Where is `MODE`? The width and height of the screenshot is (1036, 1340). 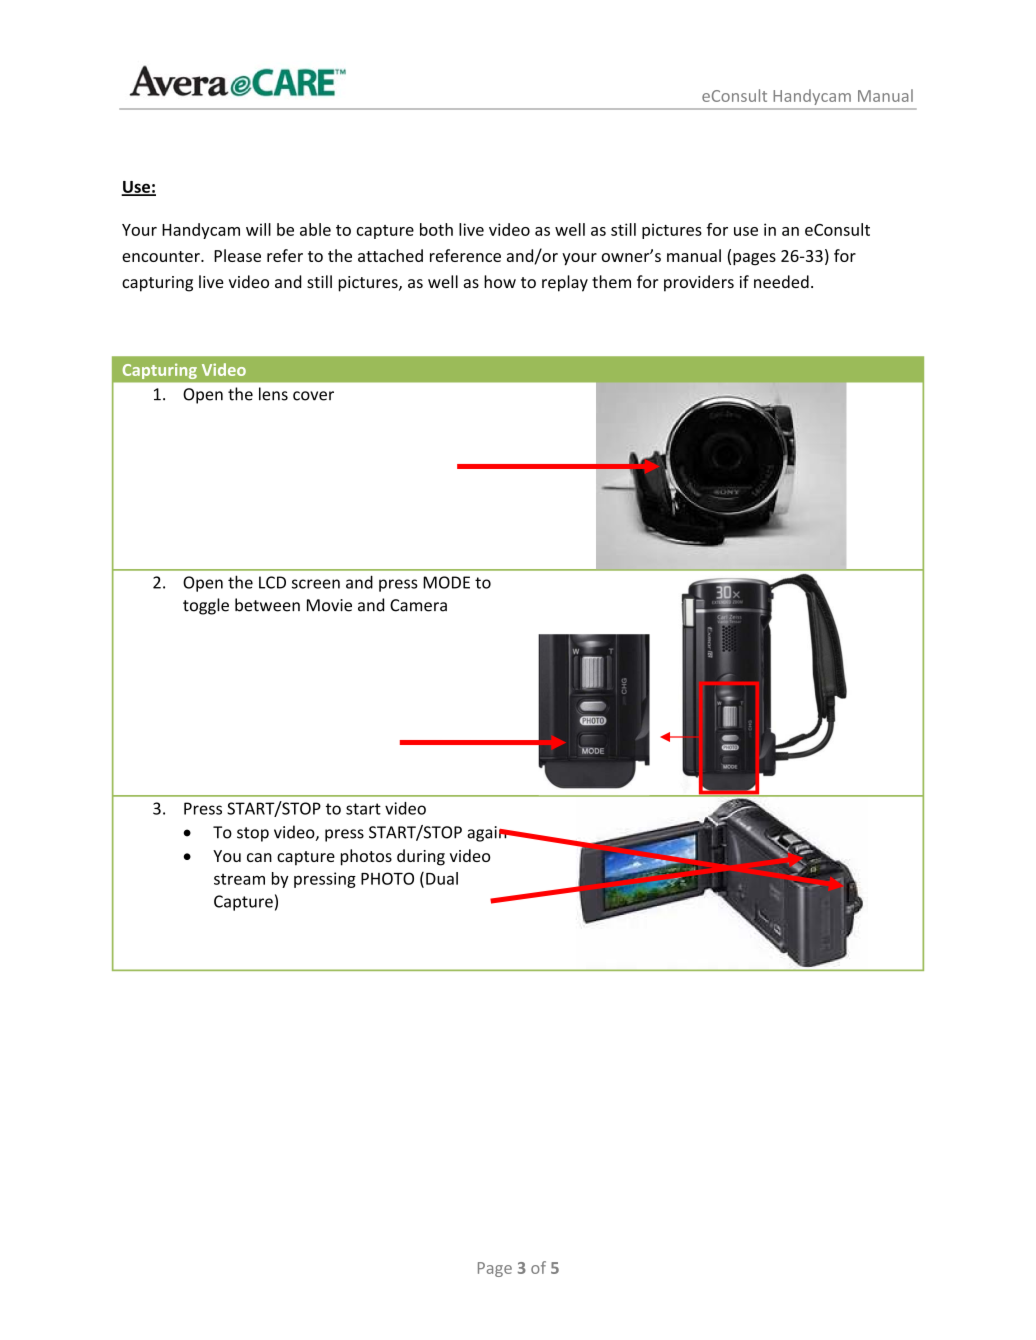 MODE is located at coordinates (446, 582).
